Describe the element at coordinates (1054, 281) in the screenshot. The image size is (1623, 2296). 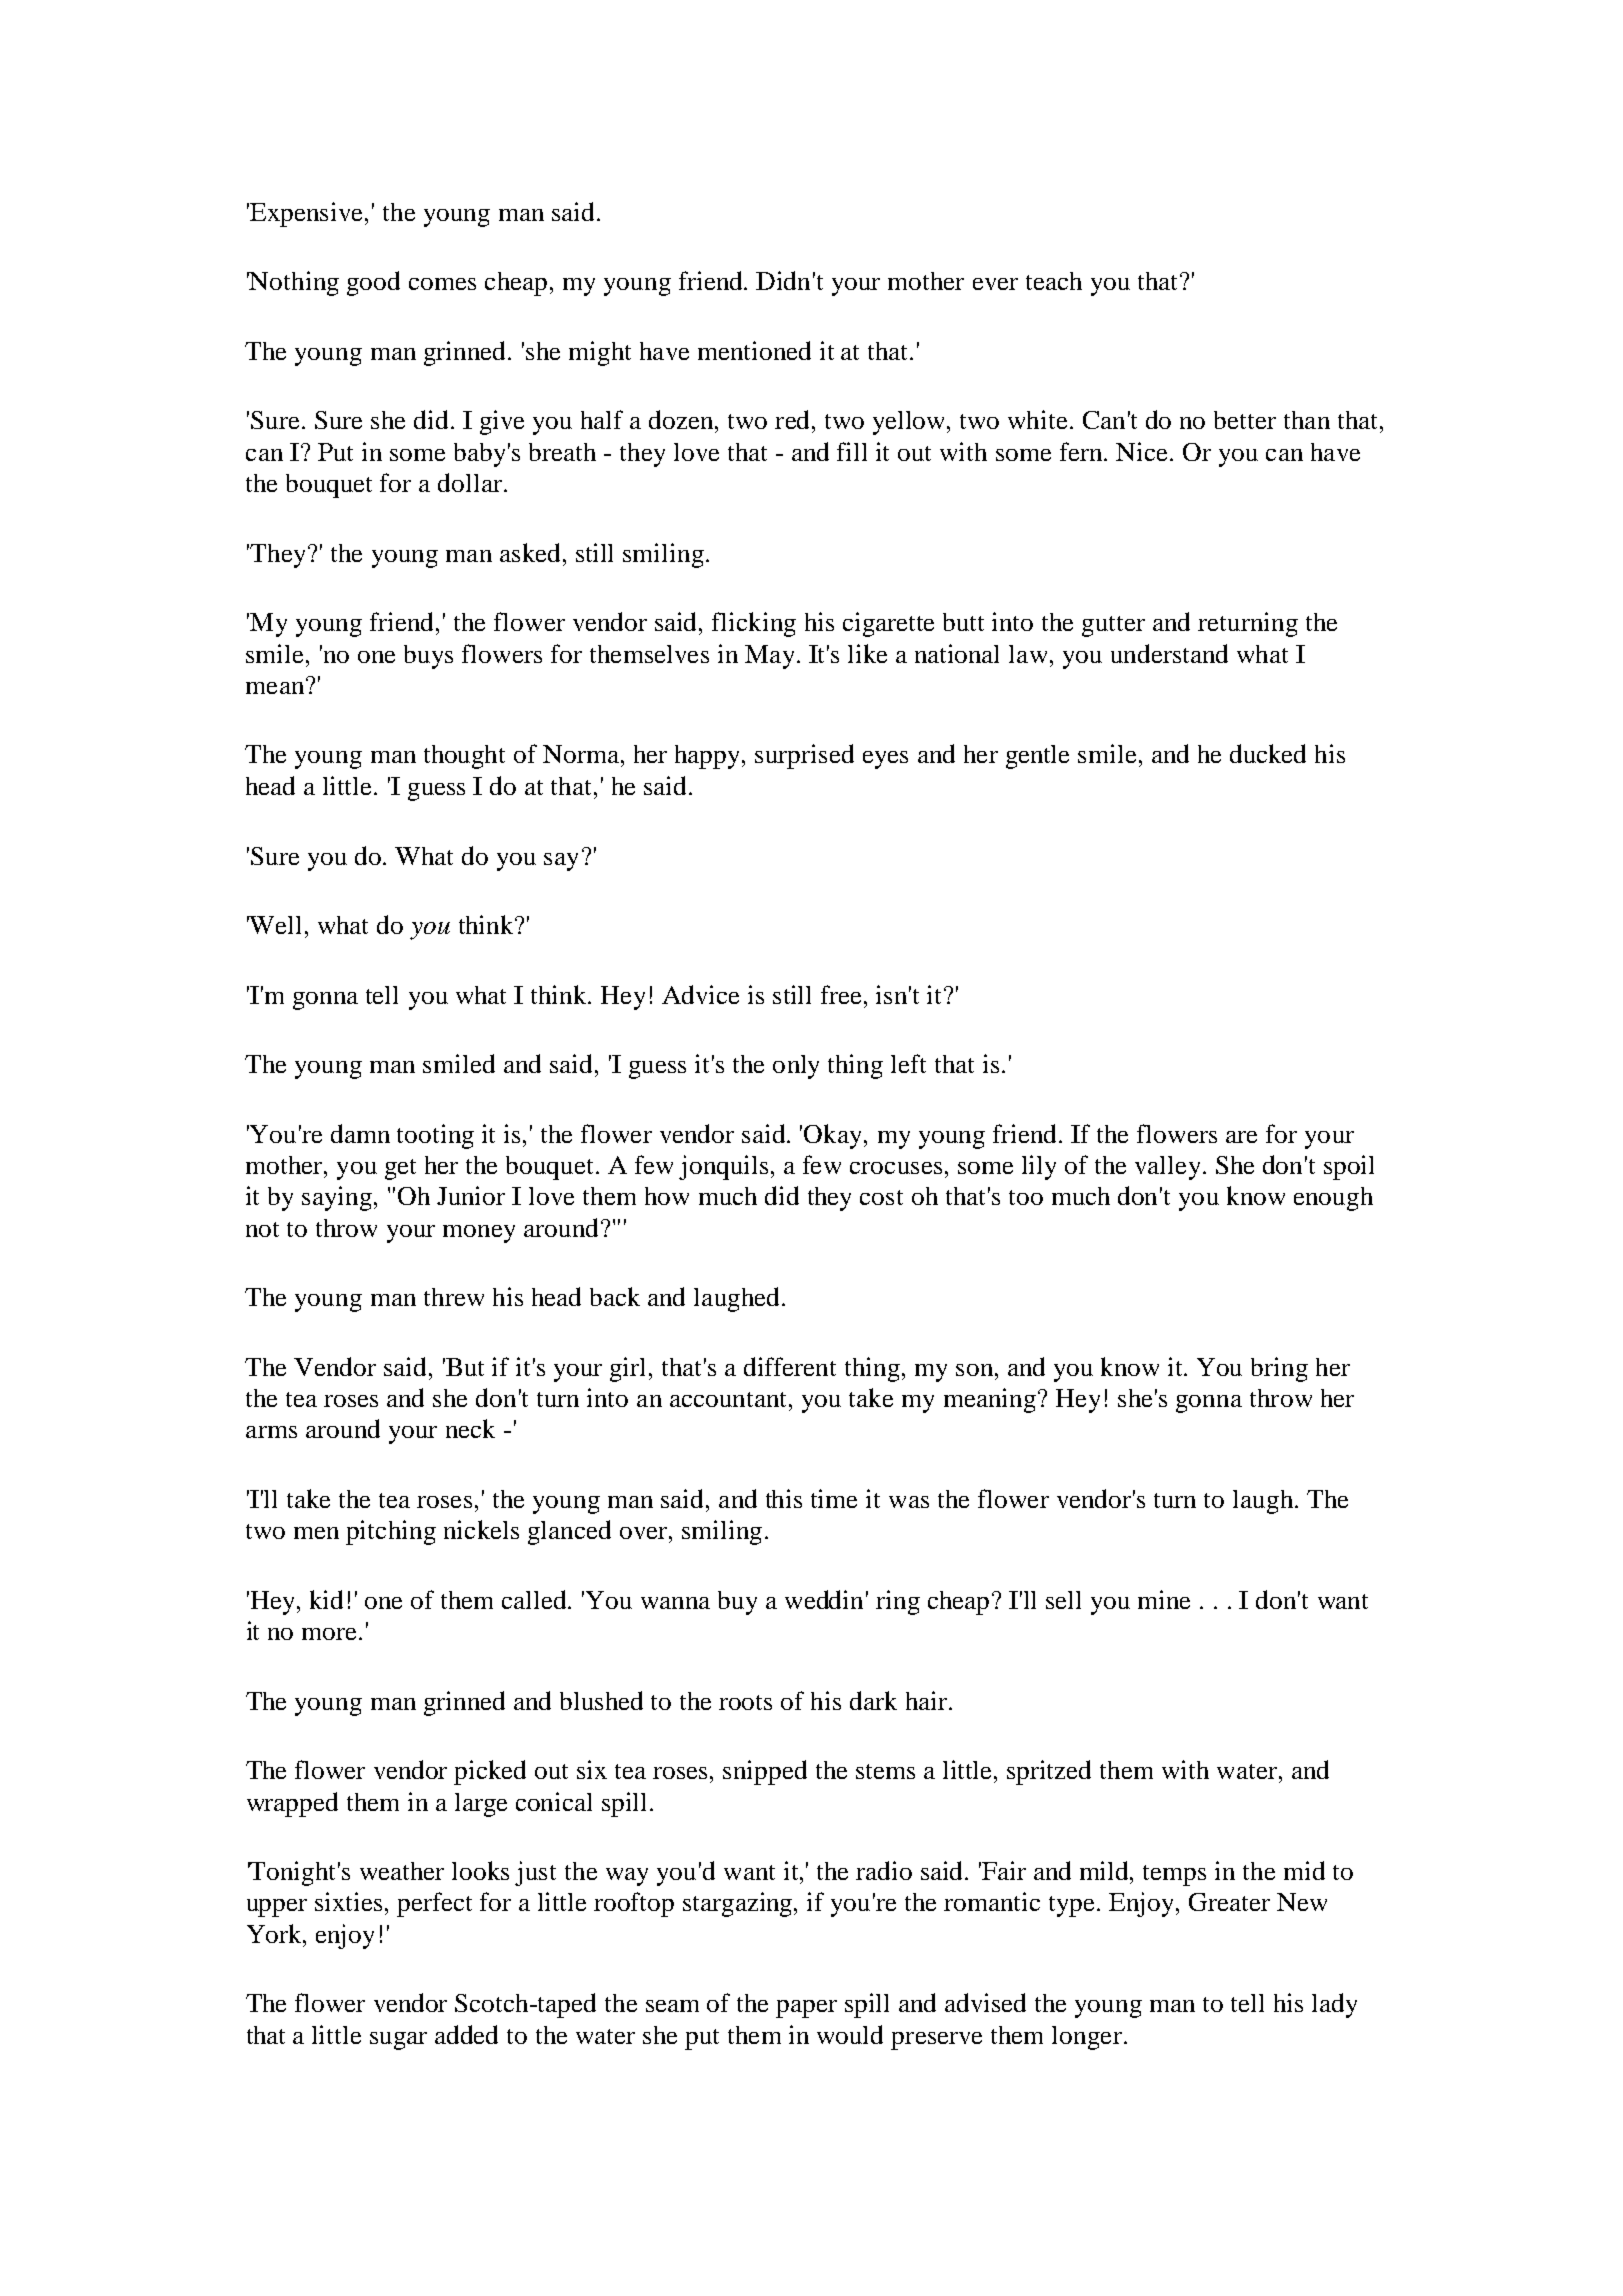
I see `teach` at that location.
